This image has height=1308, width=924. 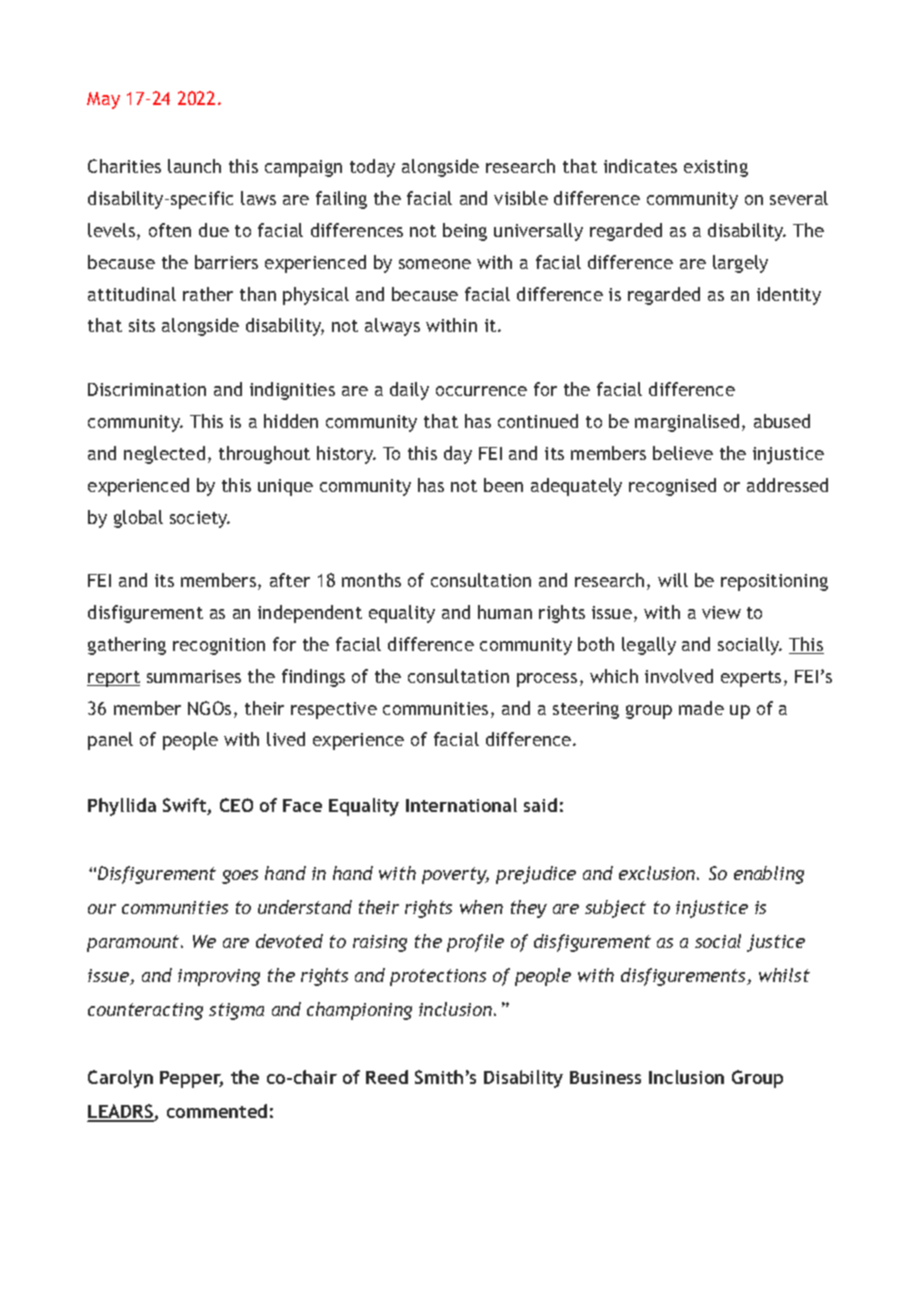 What do you see at coordinates (721, 612) in the image?
I see `view` at bounding box center [721, 612].
